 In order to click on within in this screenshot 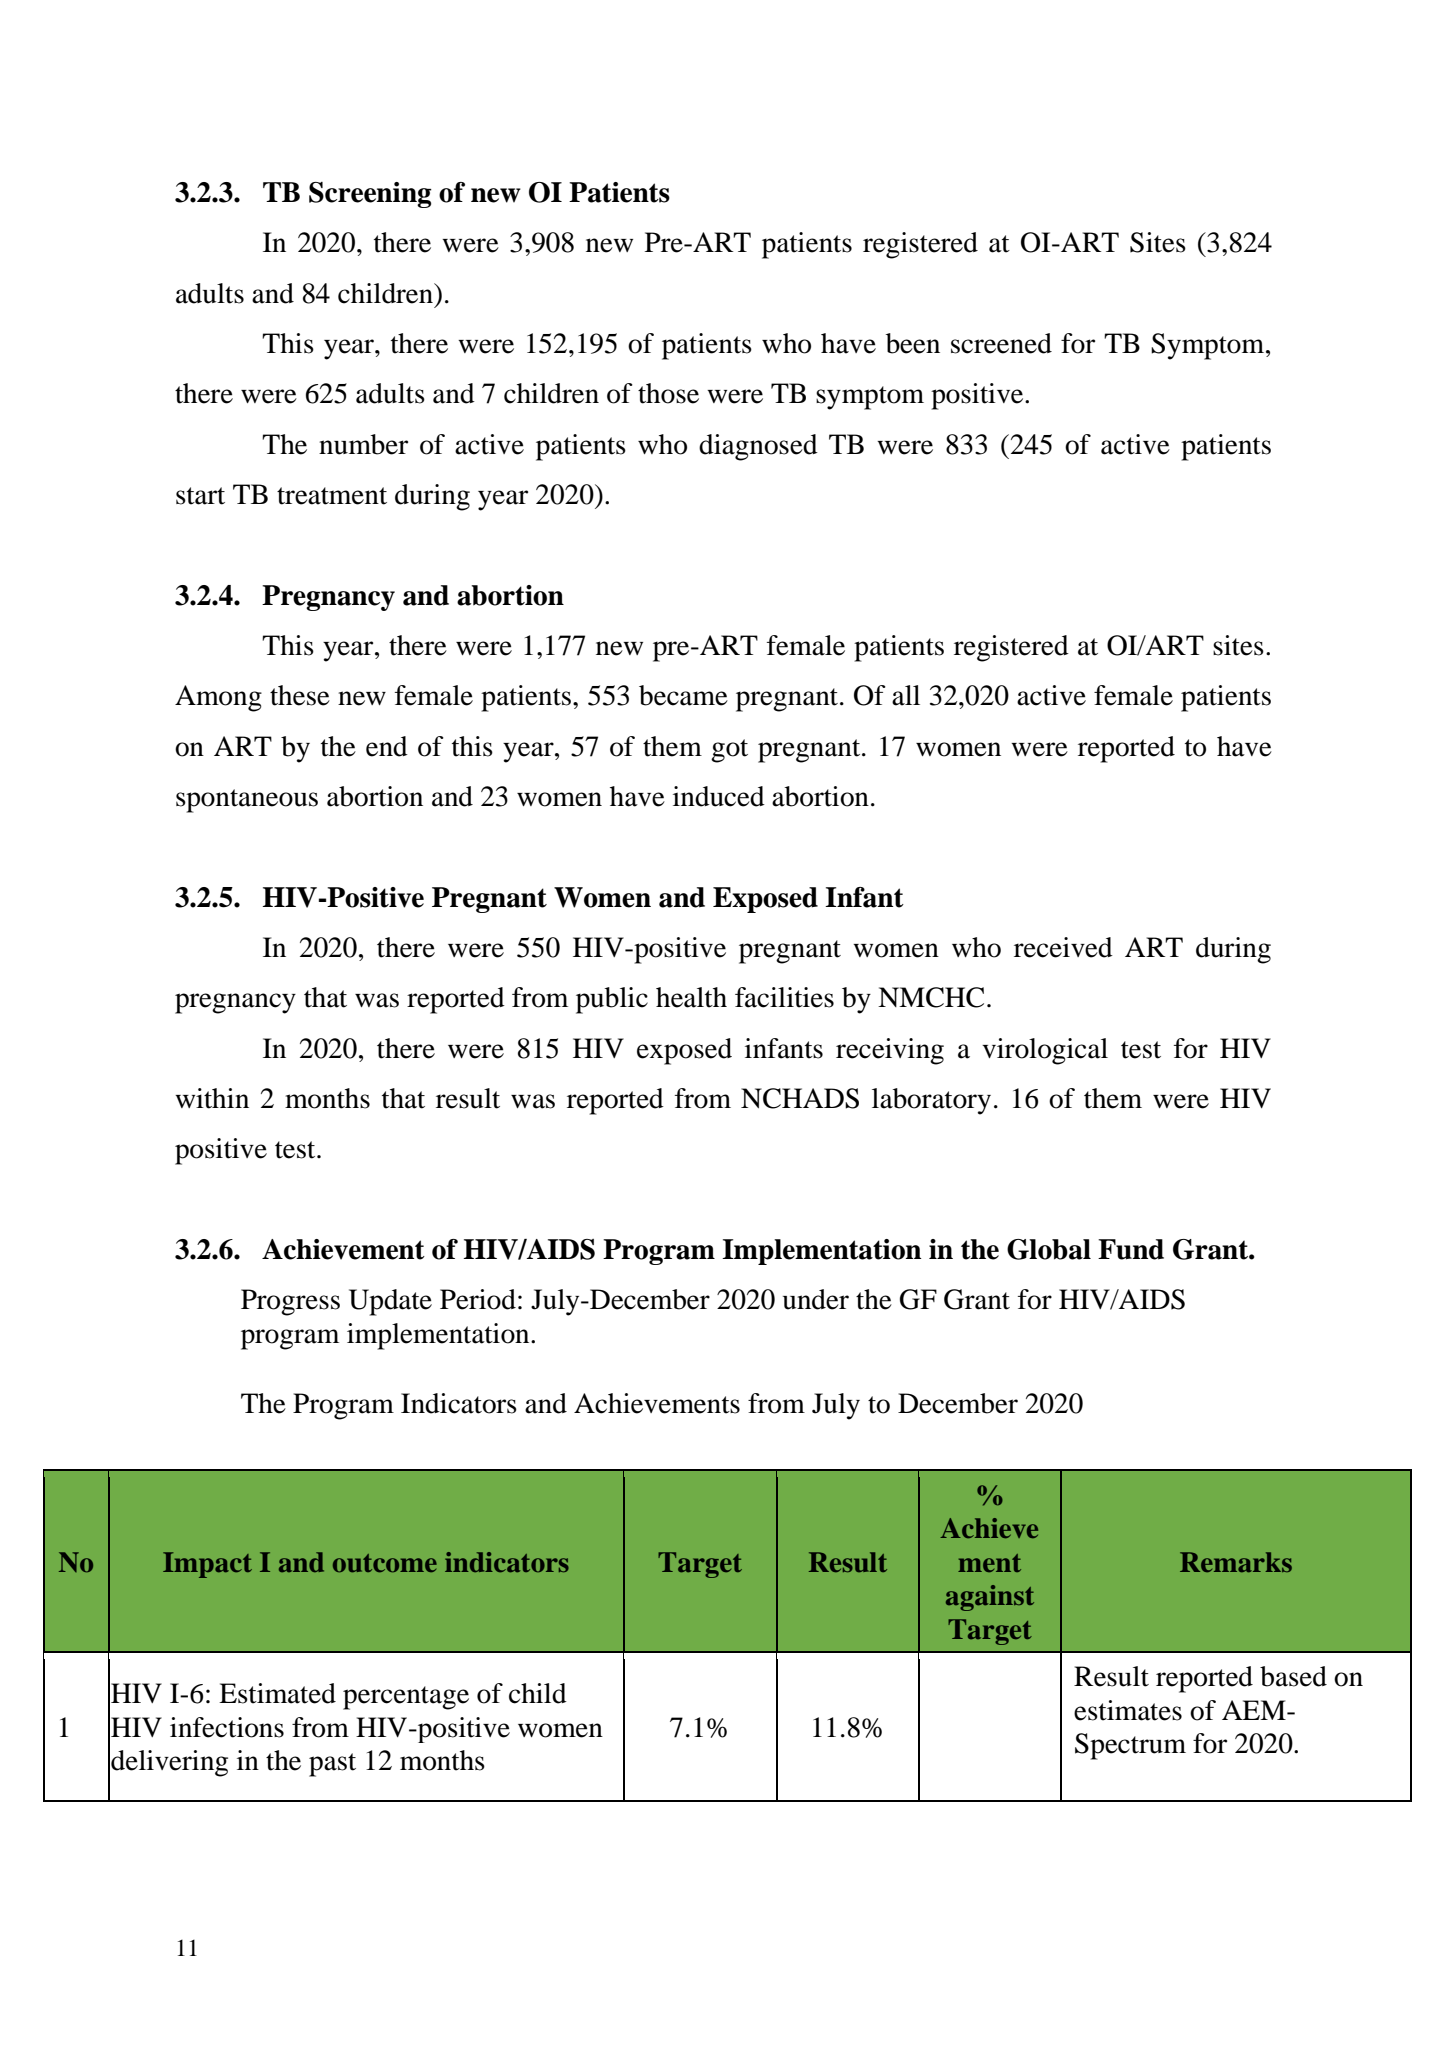, I will do `click(212, 1098)`.
